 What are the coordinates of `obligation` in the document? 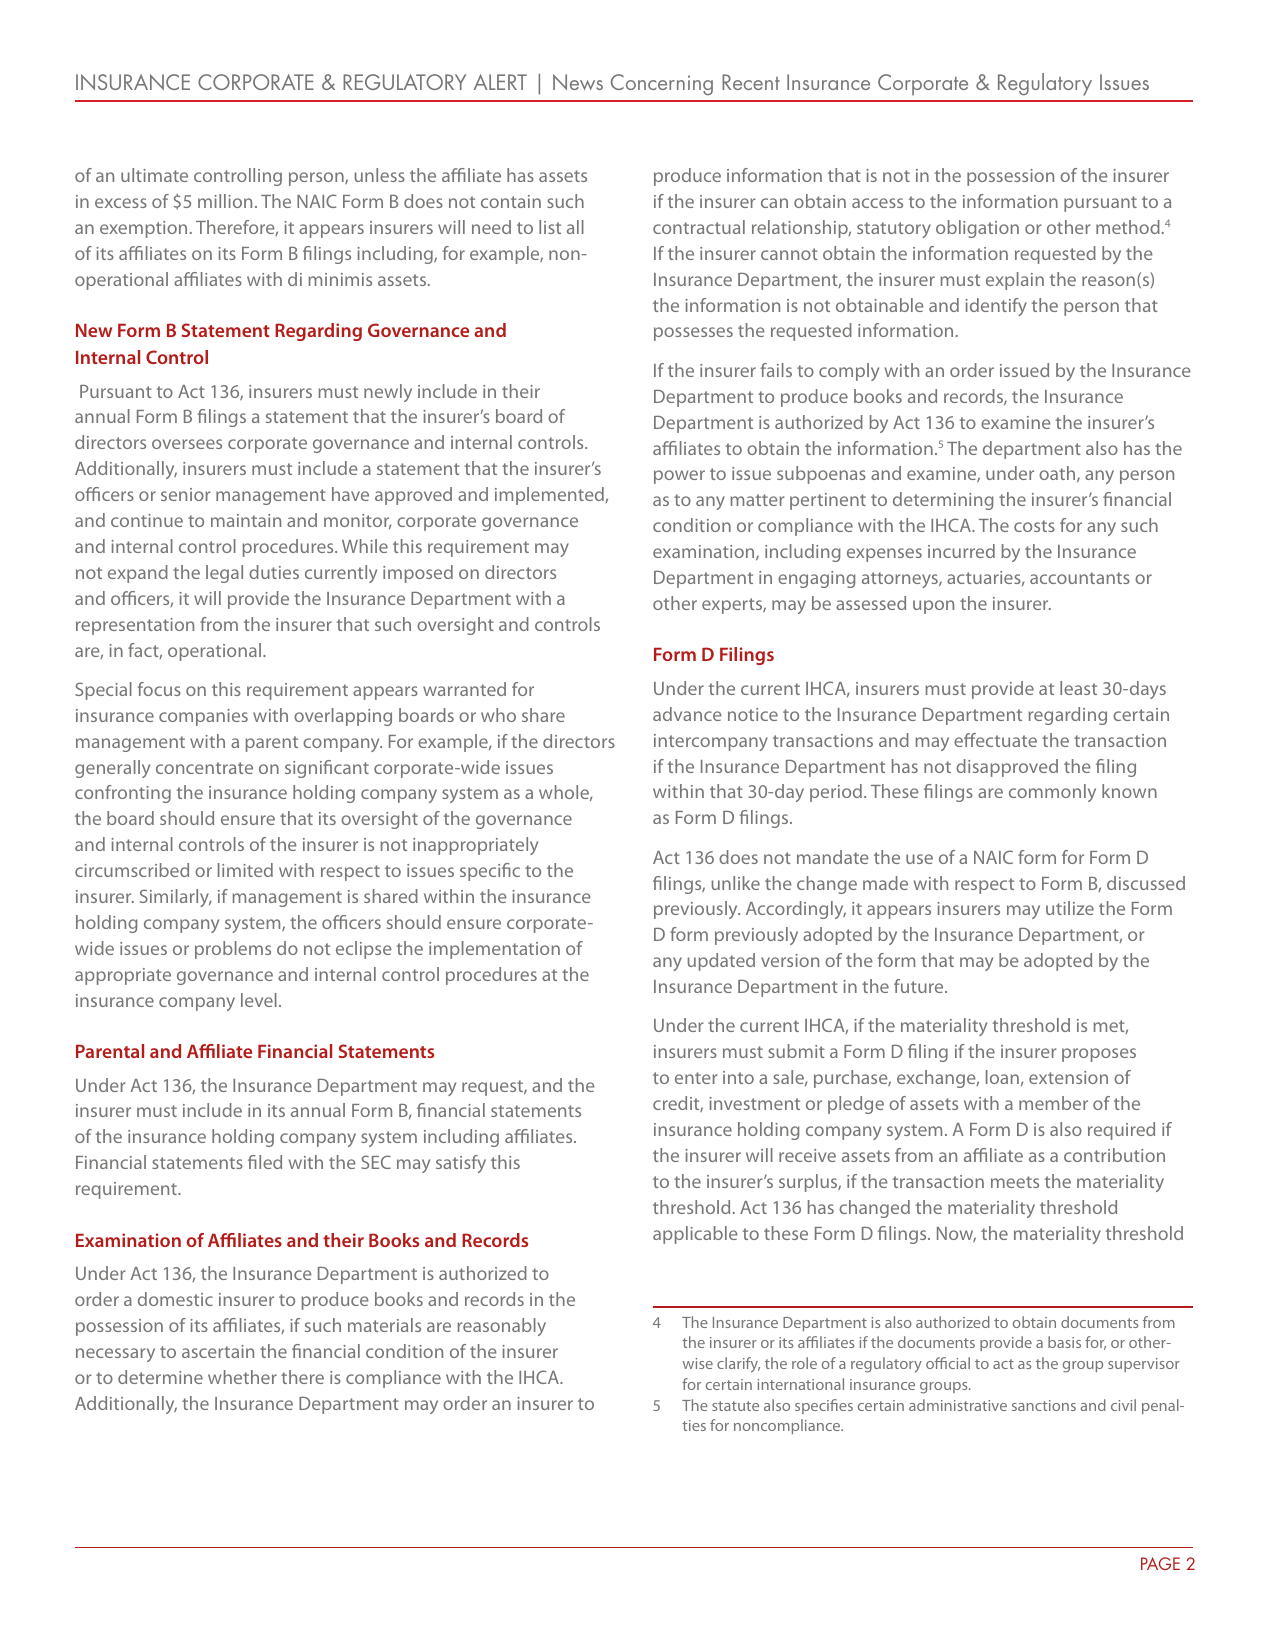 It's located at (977, 229).
